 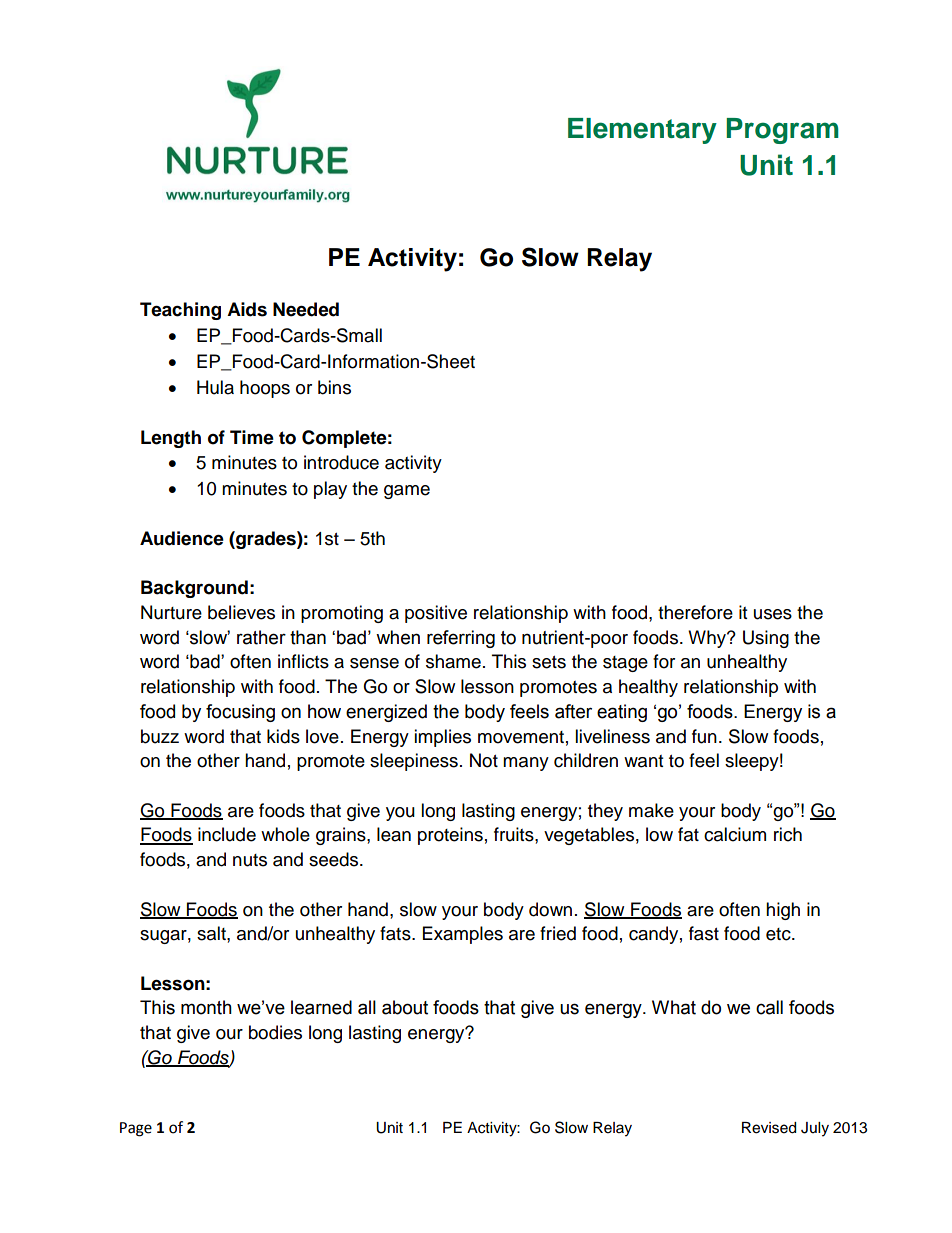 What do you see at coordinates (241, 612) in the page?
I see `believes` at bounding box center [241, 612].
